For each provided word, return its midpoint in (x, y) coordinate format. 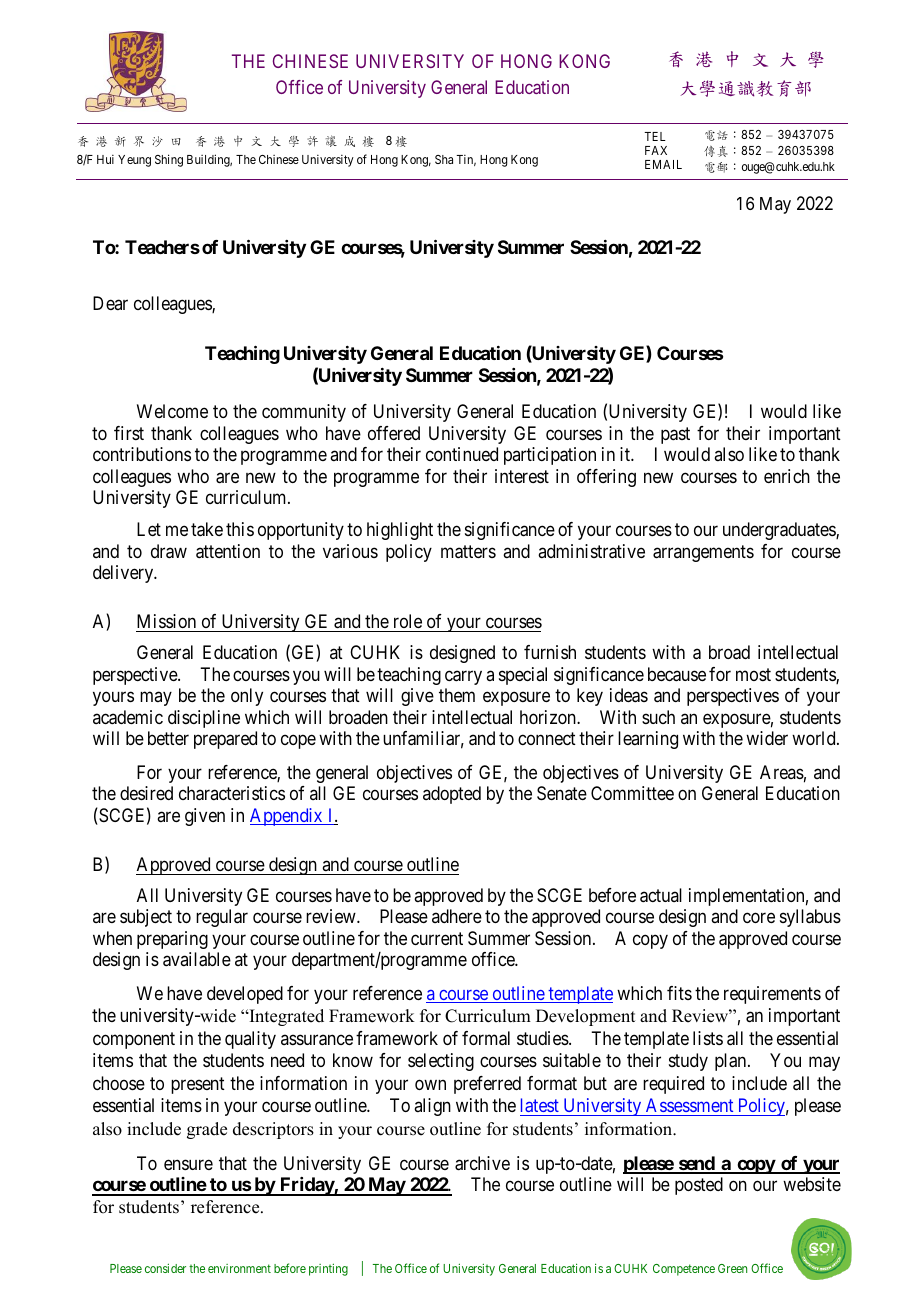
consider (165, 1268)
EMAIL (663, 164)
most (753, 674)
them (457, 695)
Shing (169, 160)
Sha (444, 159)
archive (482, 1163)
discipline (204, 719)
